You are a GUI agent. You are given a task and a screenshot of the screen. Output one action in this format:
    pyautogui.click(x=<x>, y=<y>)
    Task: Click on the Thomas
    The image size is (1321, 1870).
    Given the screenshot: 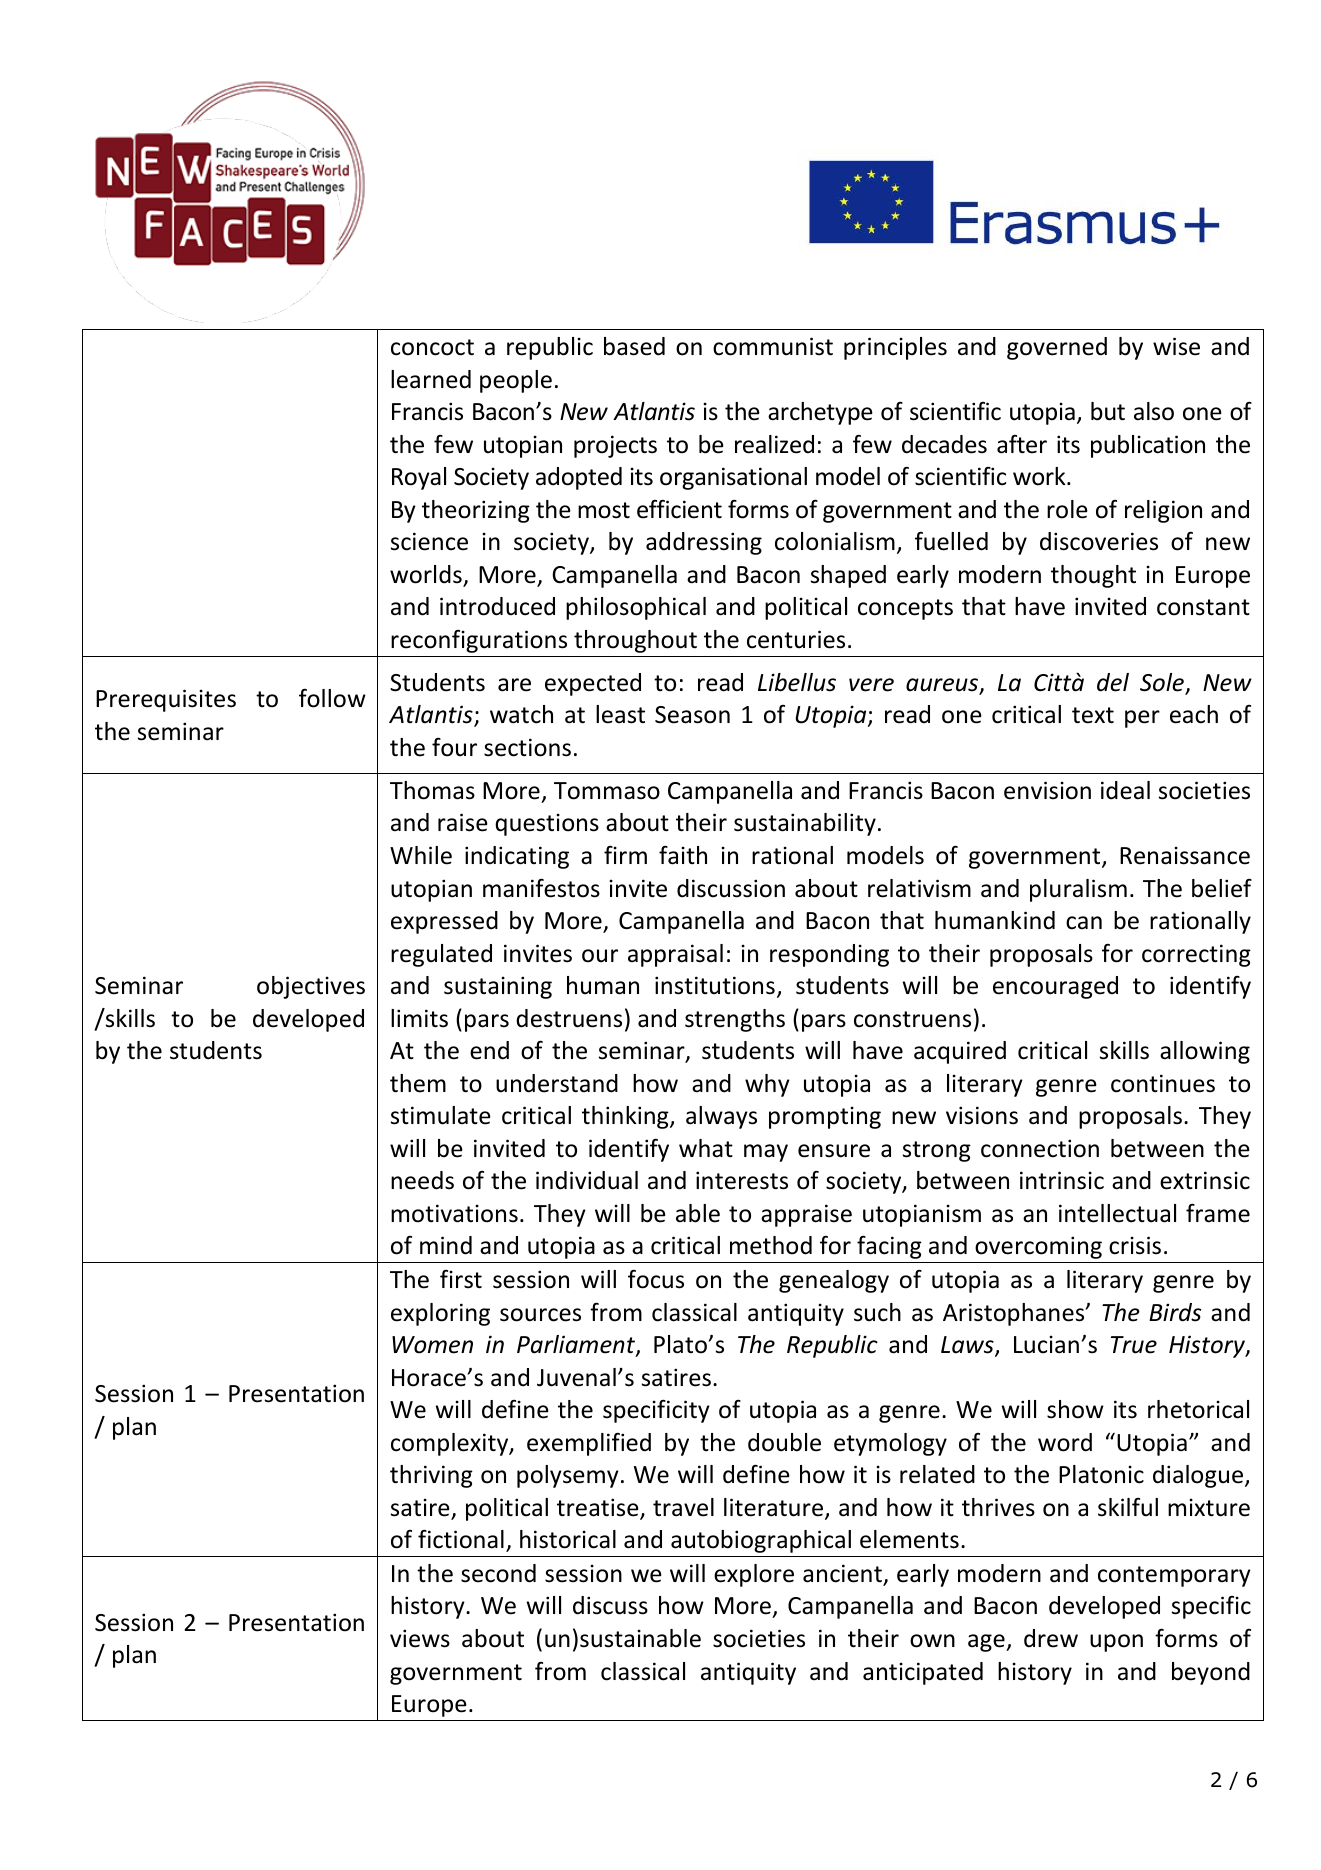 What is the action you would take?
    pyautogui.click(x=432, y=790)
